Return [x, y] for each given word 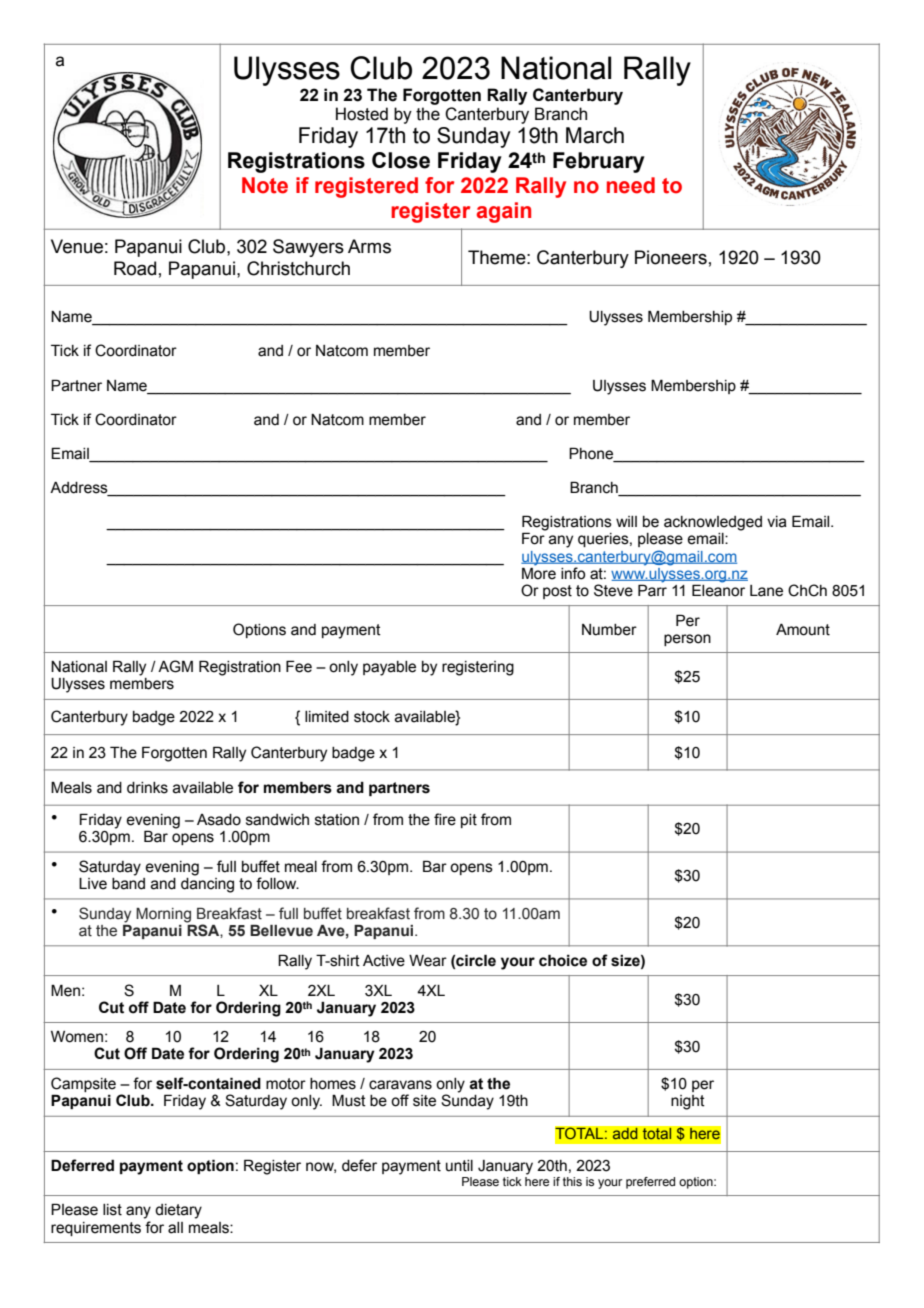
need [631, 185]
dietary [178, 1211]
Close [401, 160]
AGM [175, 666]
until [459, 1166]
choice [563, 960]
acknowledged [713, 523]
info [573, 573]
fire [445, 819]
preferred [650, 1183]
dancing [207, 884]
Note [265, 185]
